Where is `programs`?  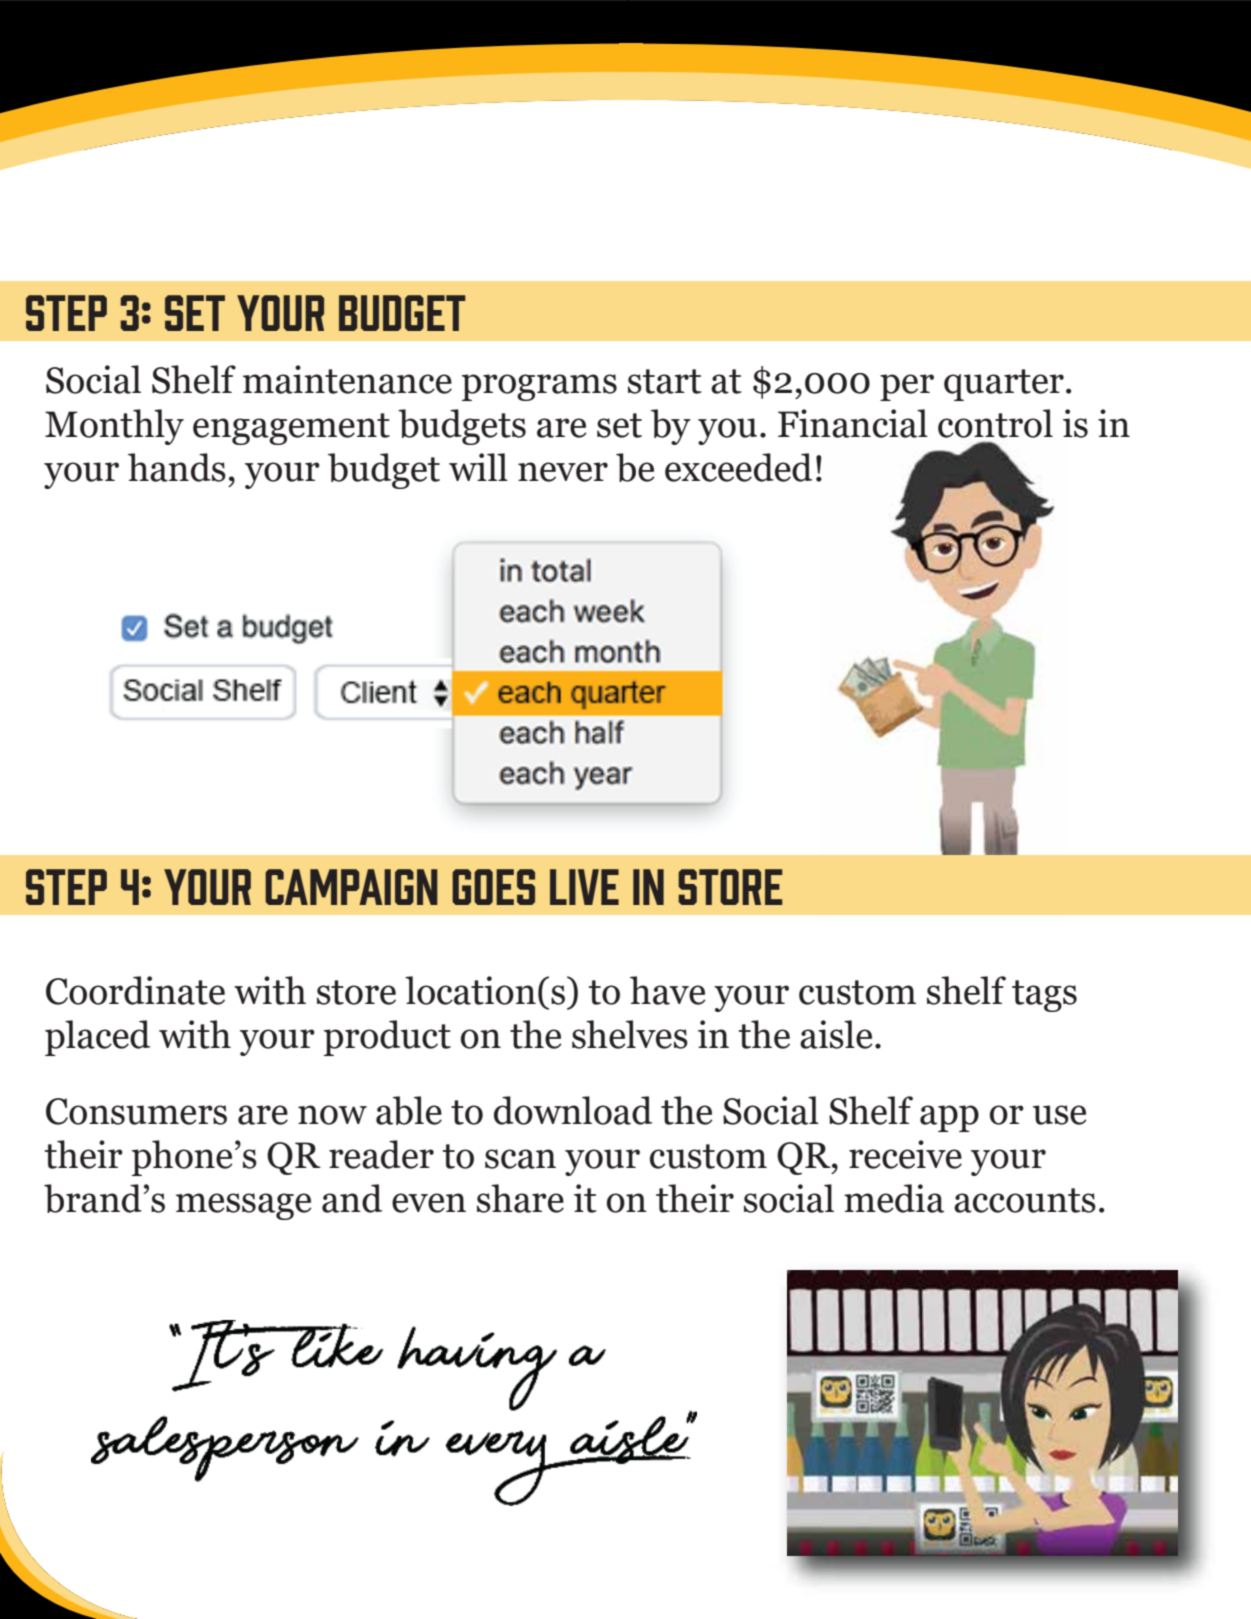
programs is located at coordinates (539, 387).
